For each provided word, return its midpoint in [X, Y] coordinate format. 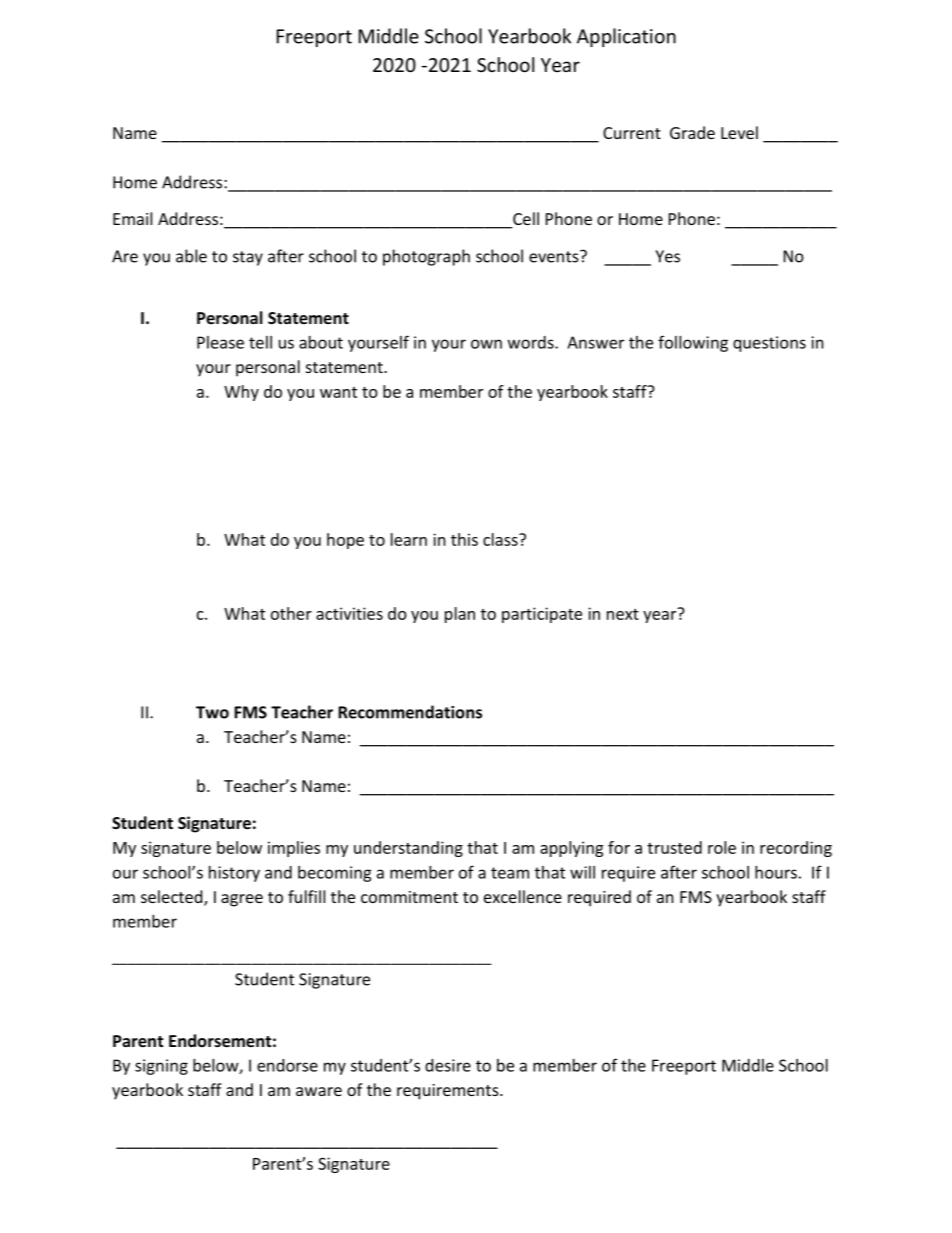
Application [626, 37]
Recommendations [410, 712]
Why [241, 393]
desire [448, 1065]
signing [161, 1067]
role [722, 847]
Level [739, 132]
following [693, 343]
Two [212, 712]
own [486, 344]
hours [776, 872]
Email [132, 218]
